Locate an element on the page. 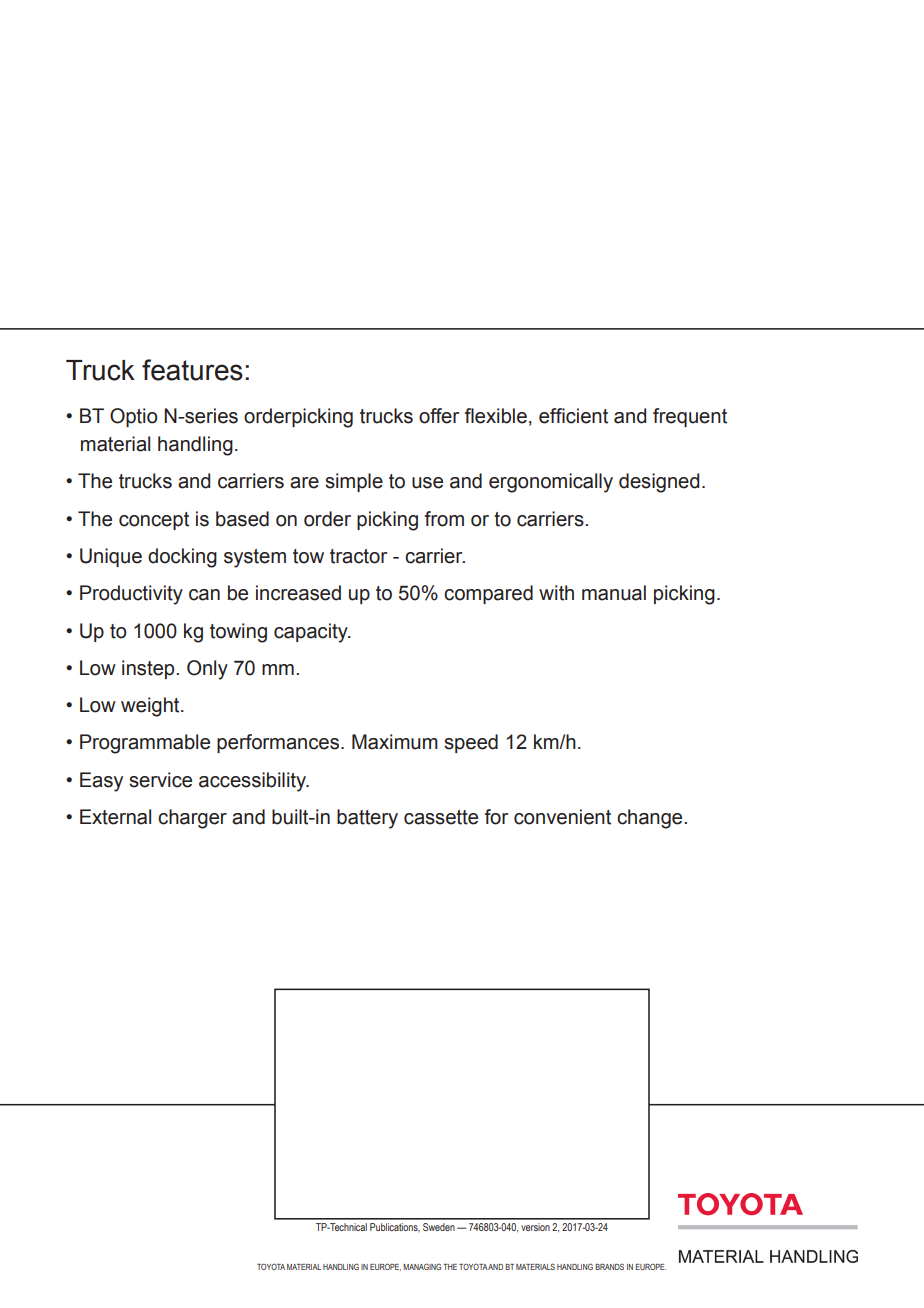 The image size is (924, 1308). offer is located at coordinates (439, 416).
